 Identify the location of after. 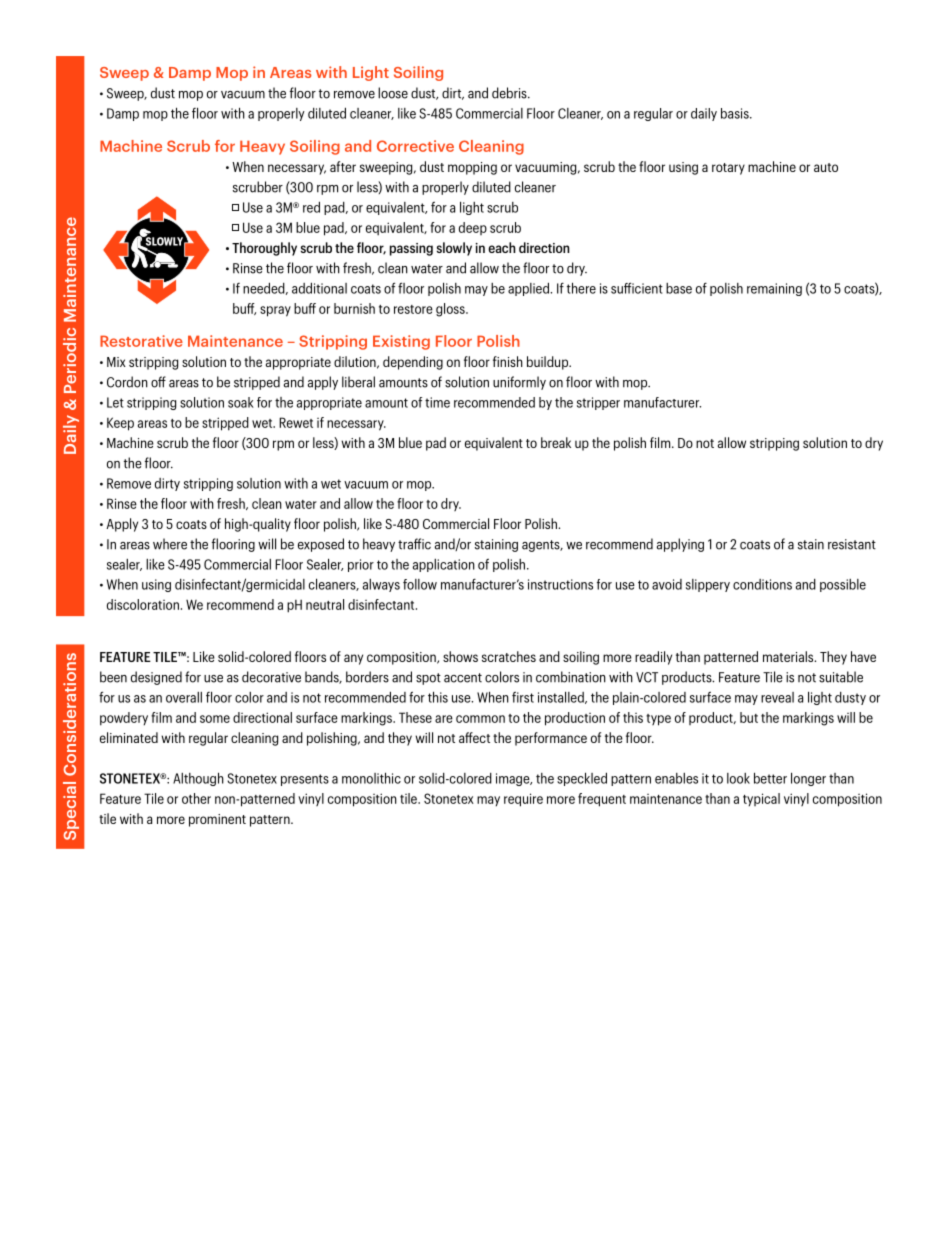
(343, 166).
